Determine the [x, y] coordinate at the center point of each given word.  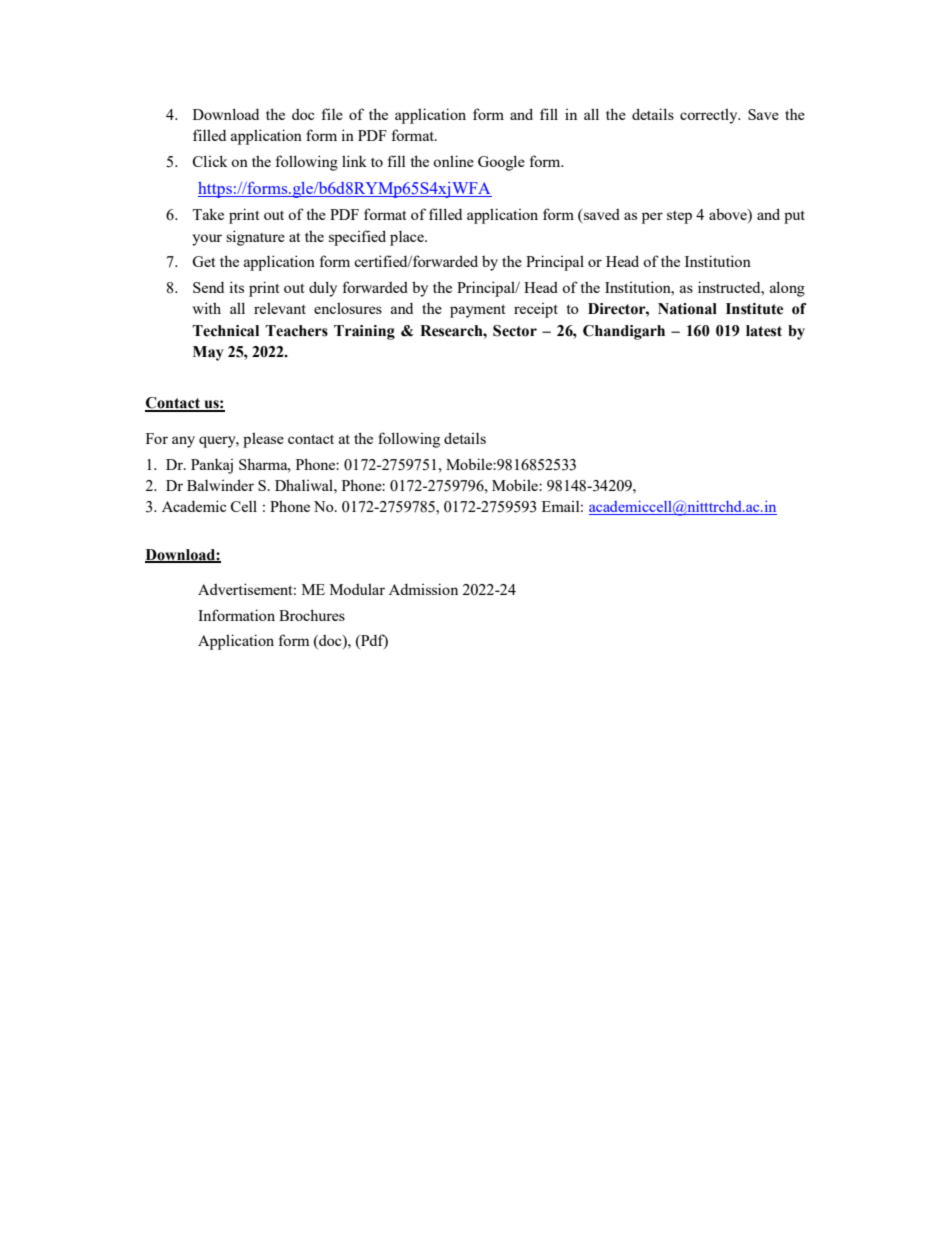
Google [501, 163]
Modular [357, 589]
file [332, 114]
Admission [423, 589]
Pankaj [212, 466]
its [236, 287]
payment [477, 311]
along [787, 289]
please [263, 440]
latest [764, 331]
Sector [515, 331]
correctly [710, 116]
